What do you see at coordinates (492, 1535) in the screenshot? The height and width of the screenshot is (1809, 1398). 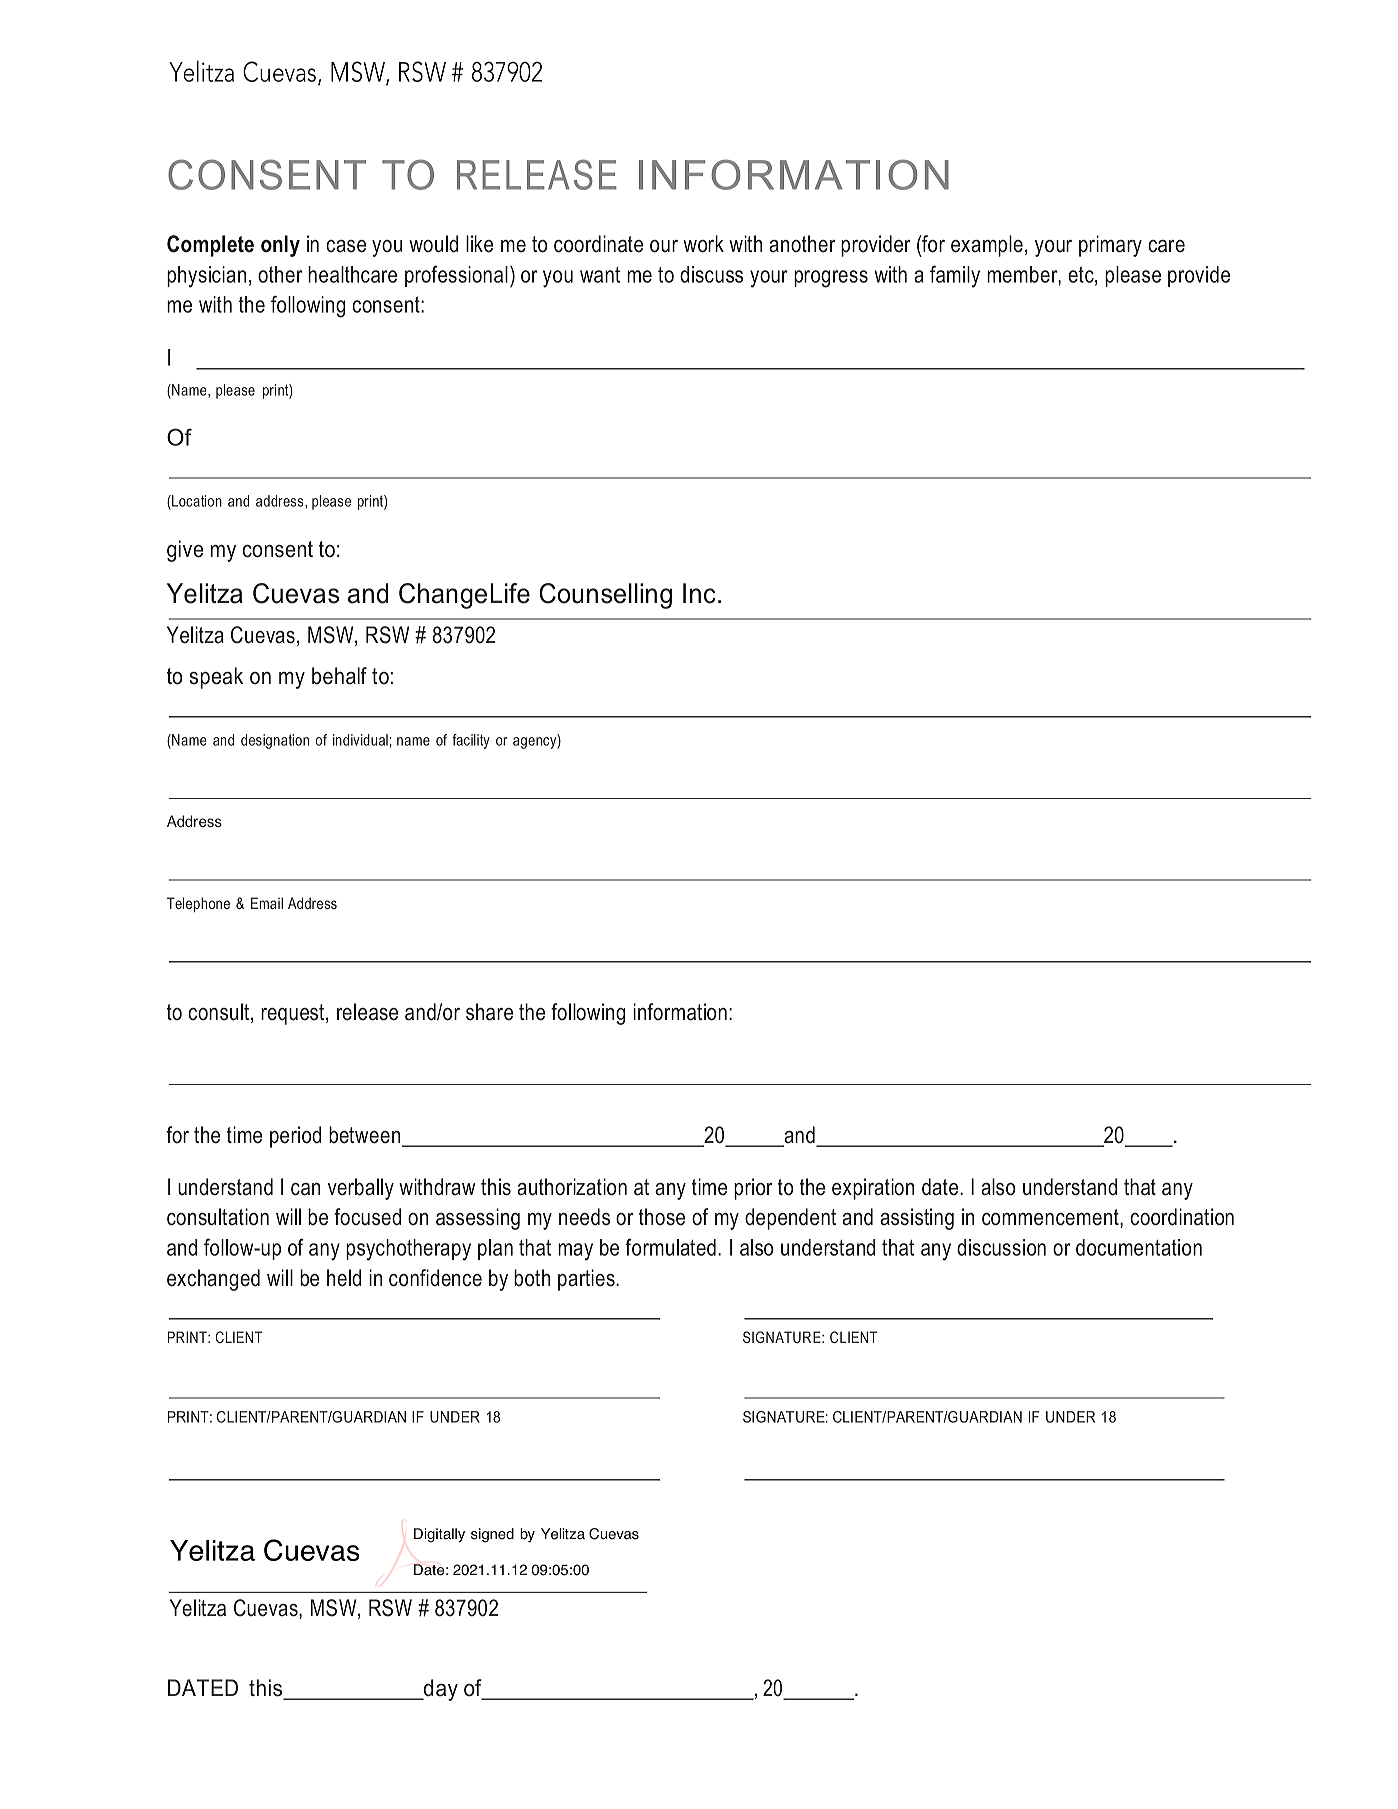 I see `signed` at bounding box center [492, 1535].
